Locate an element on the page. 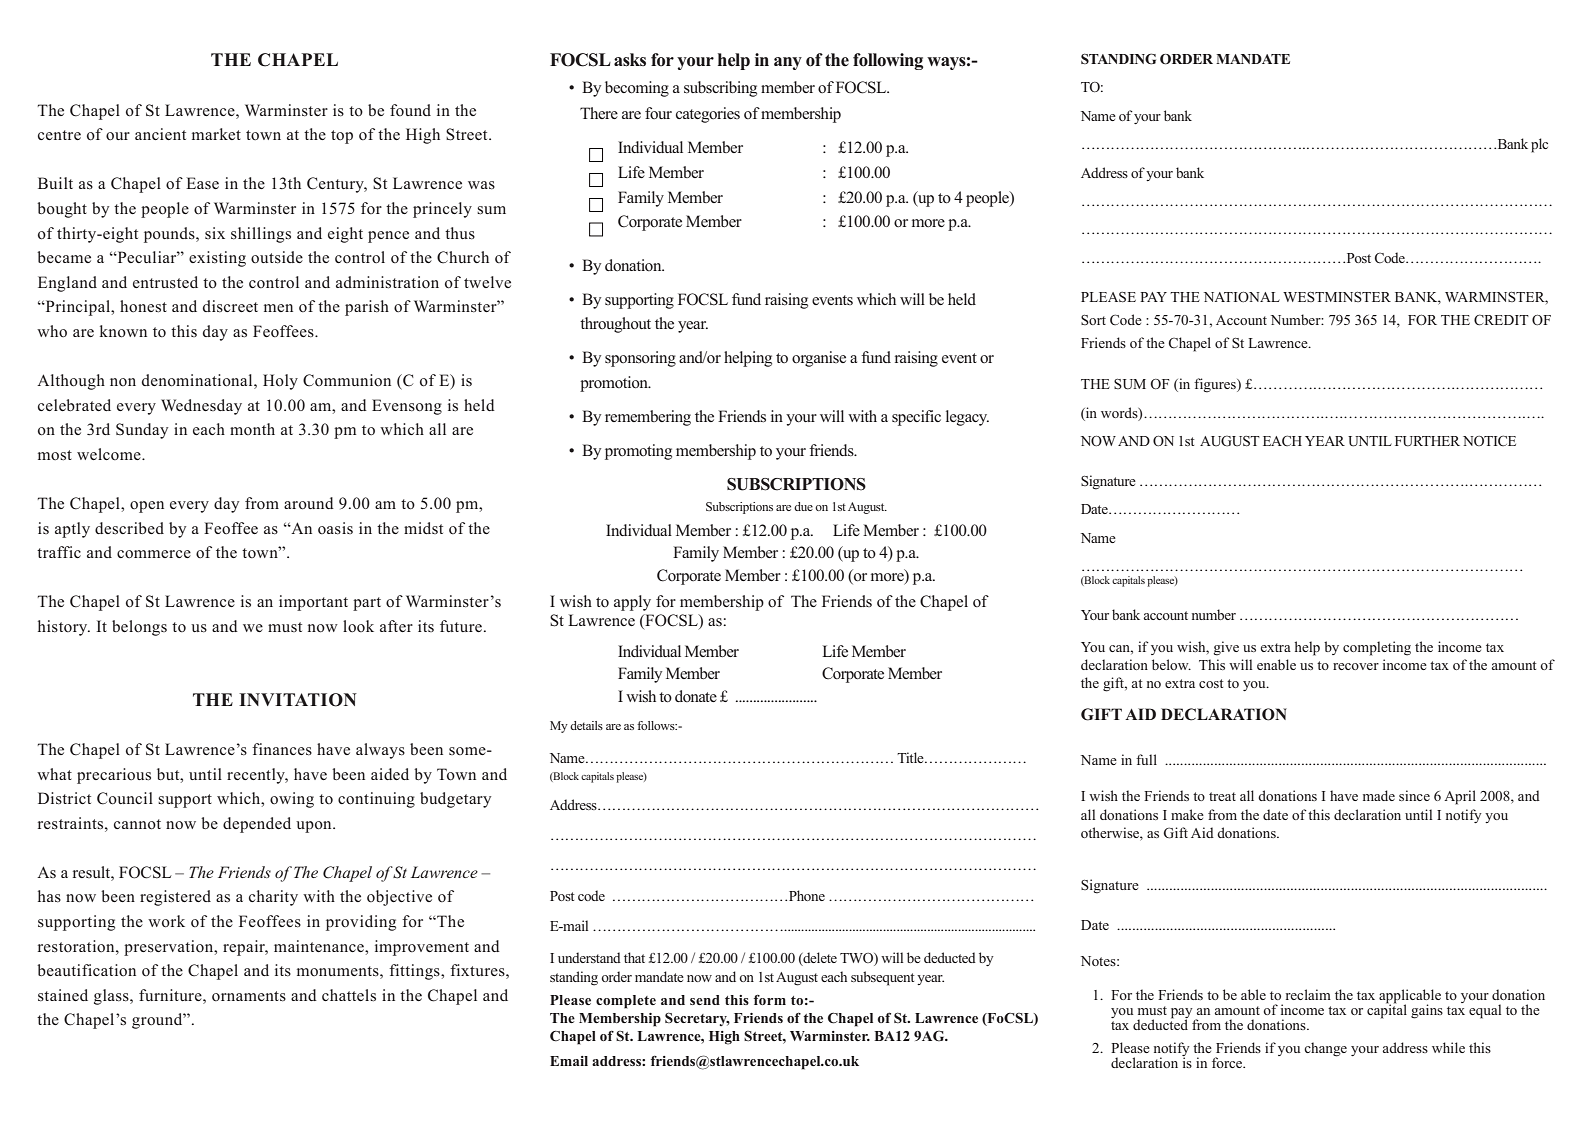 The image size is (1593, 1126). plc is located at coordinates (1539, 145).
